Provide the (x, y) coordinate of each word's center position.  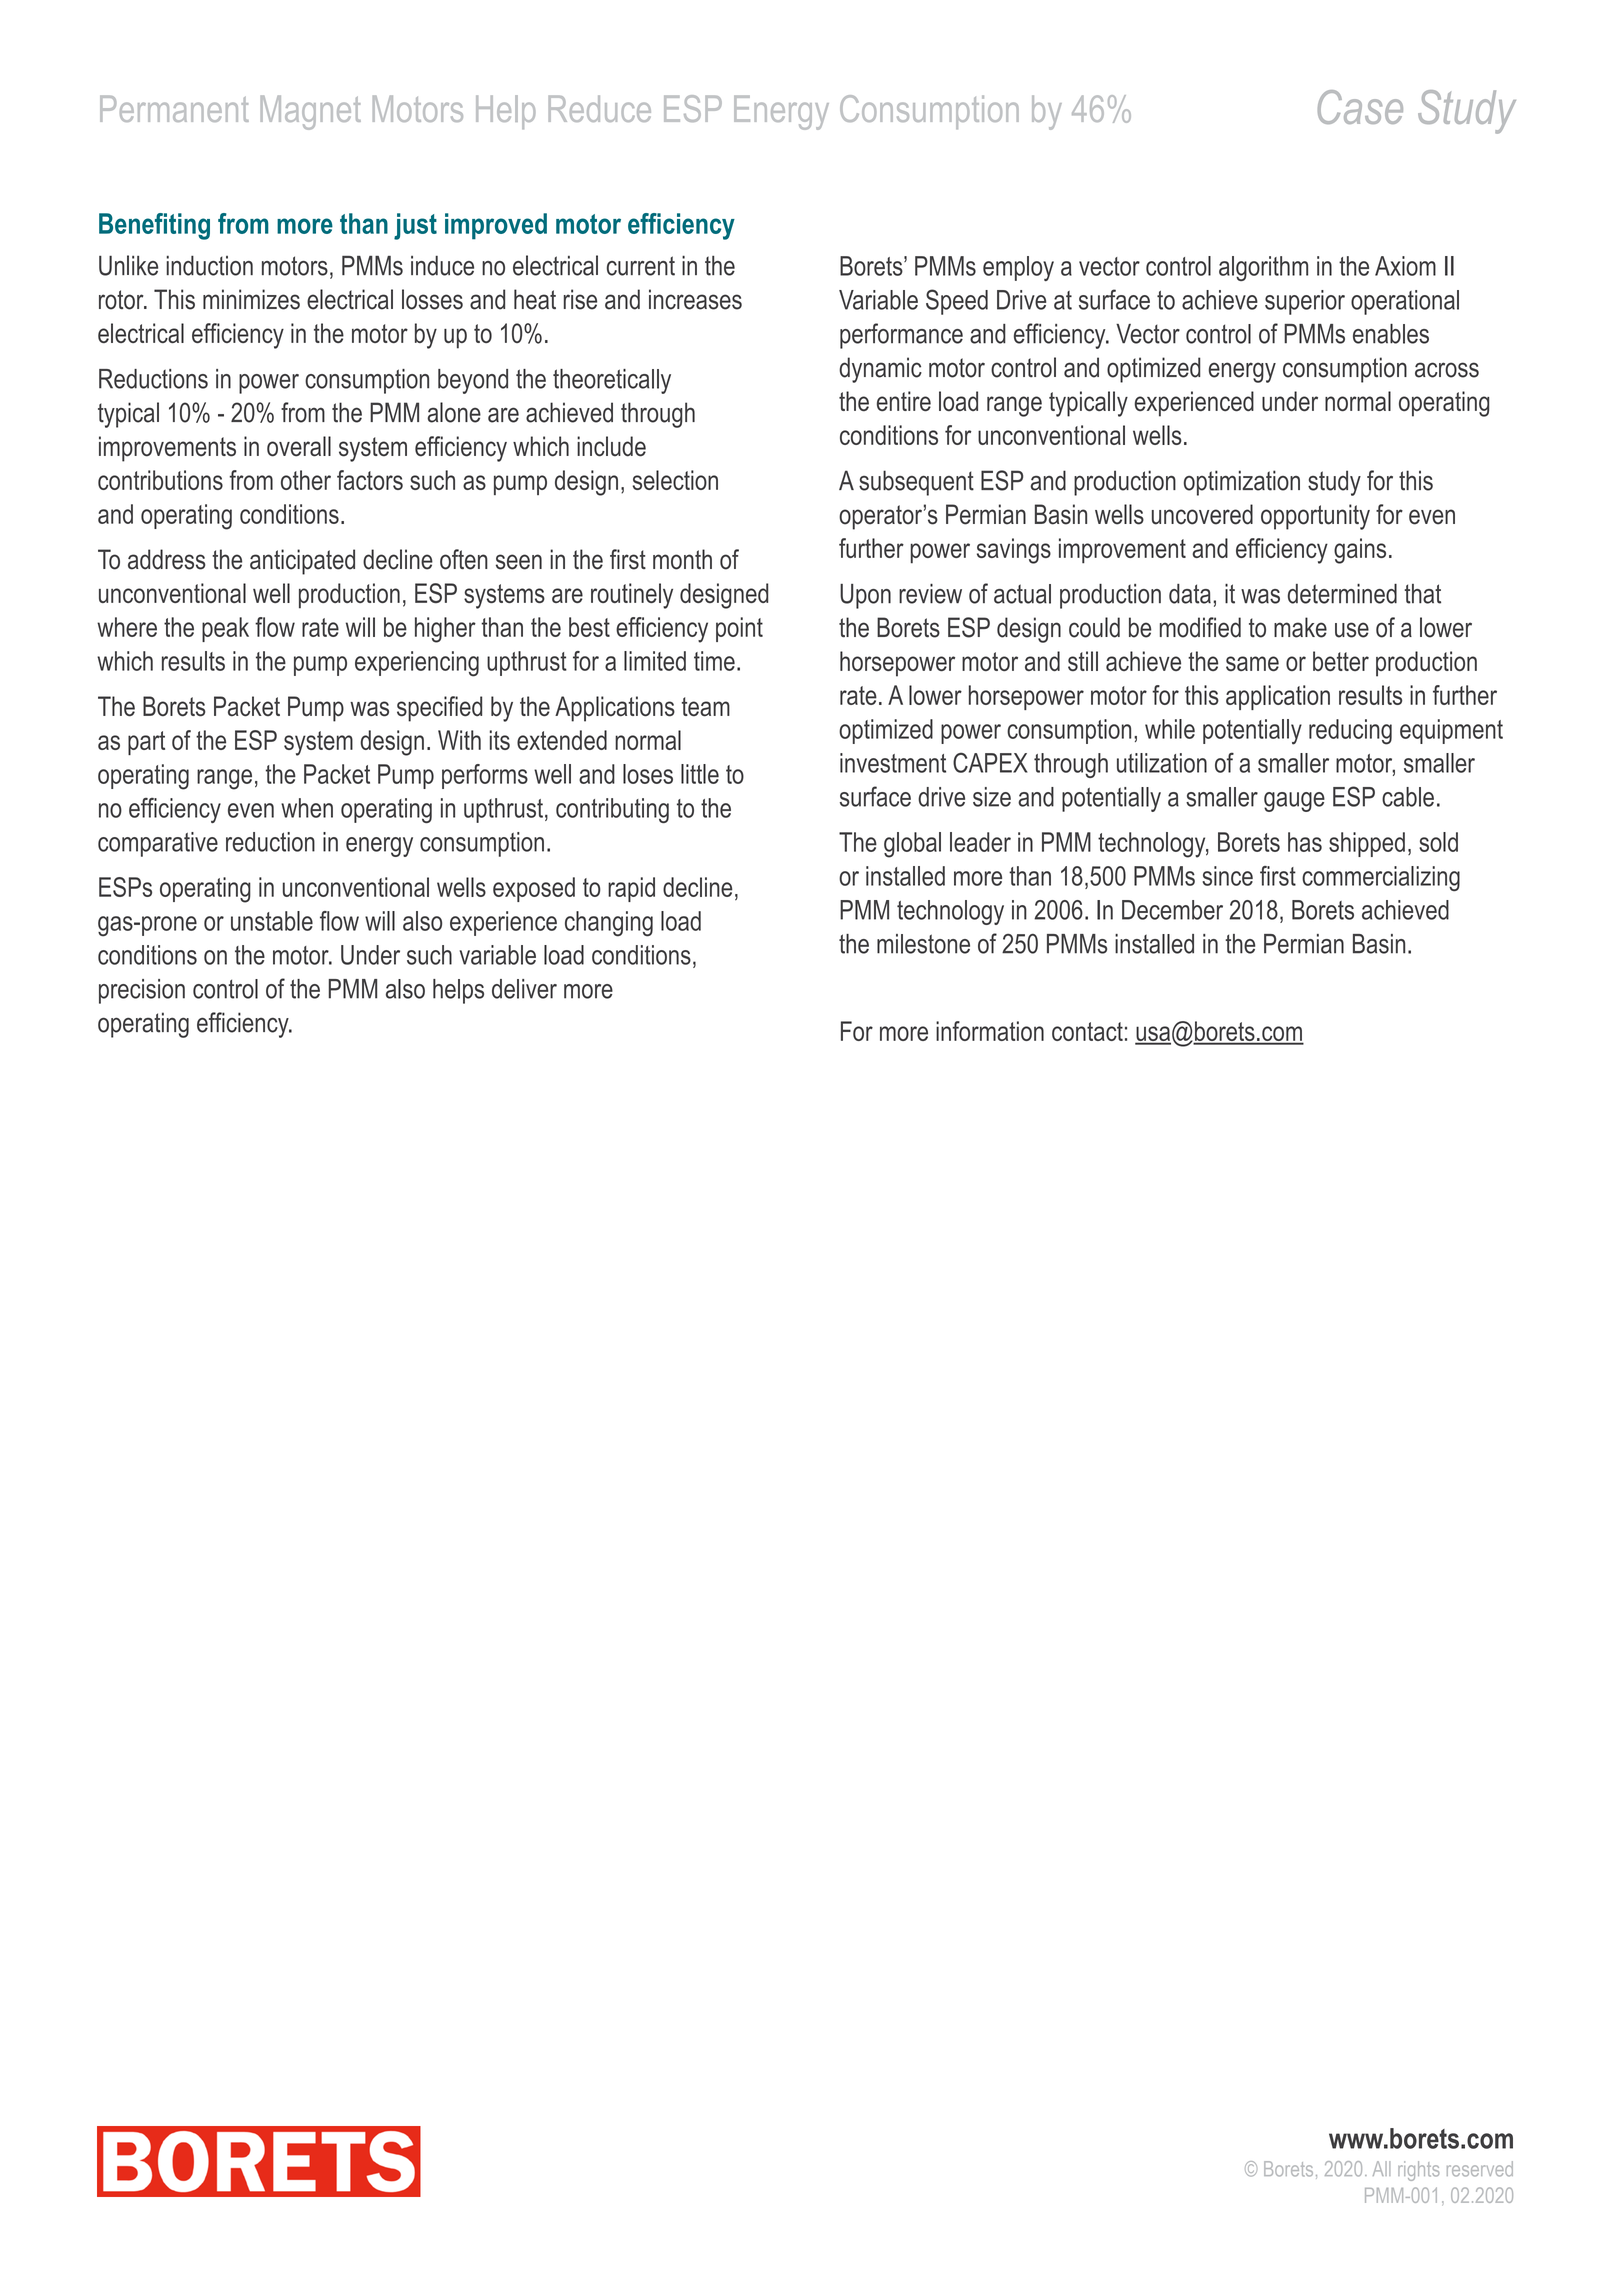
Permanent (174, 108)
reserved (1480, 2169)
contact (1087, 1031)
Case (1360, 107)
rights (1418, 2171)
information (990, 1031)
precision (142, 991)
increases (695, 299)
